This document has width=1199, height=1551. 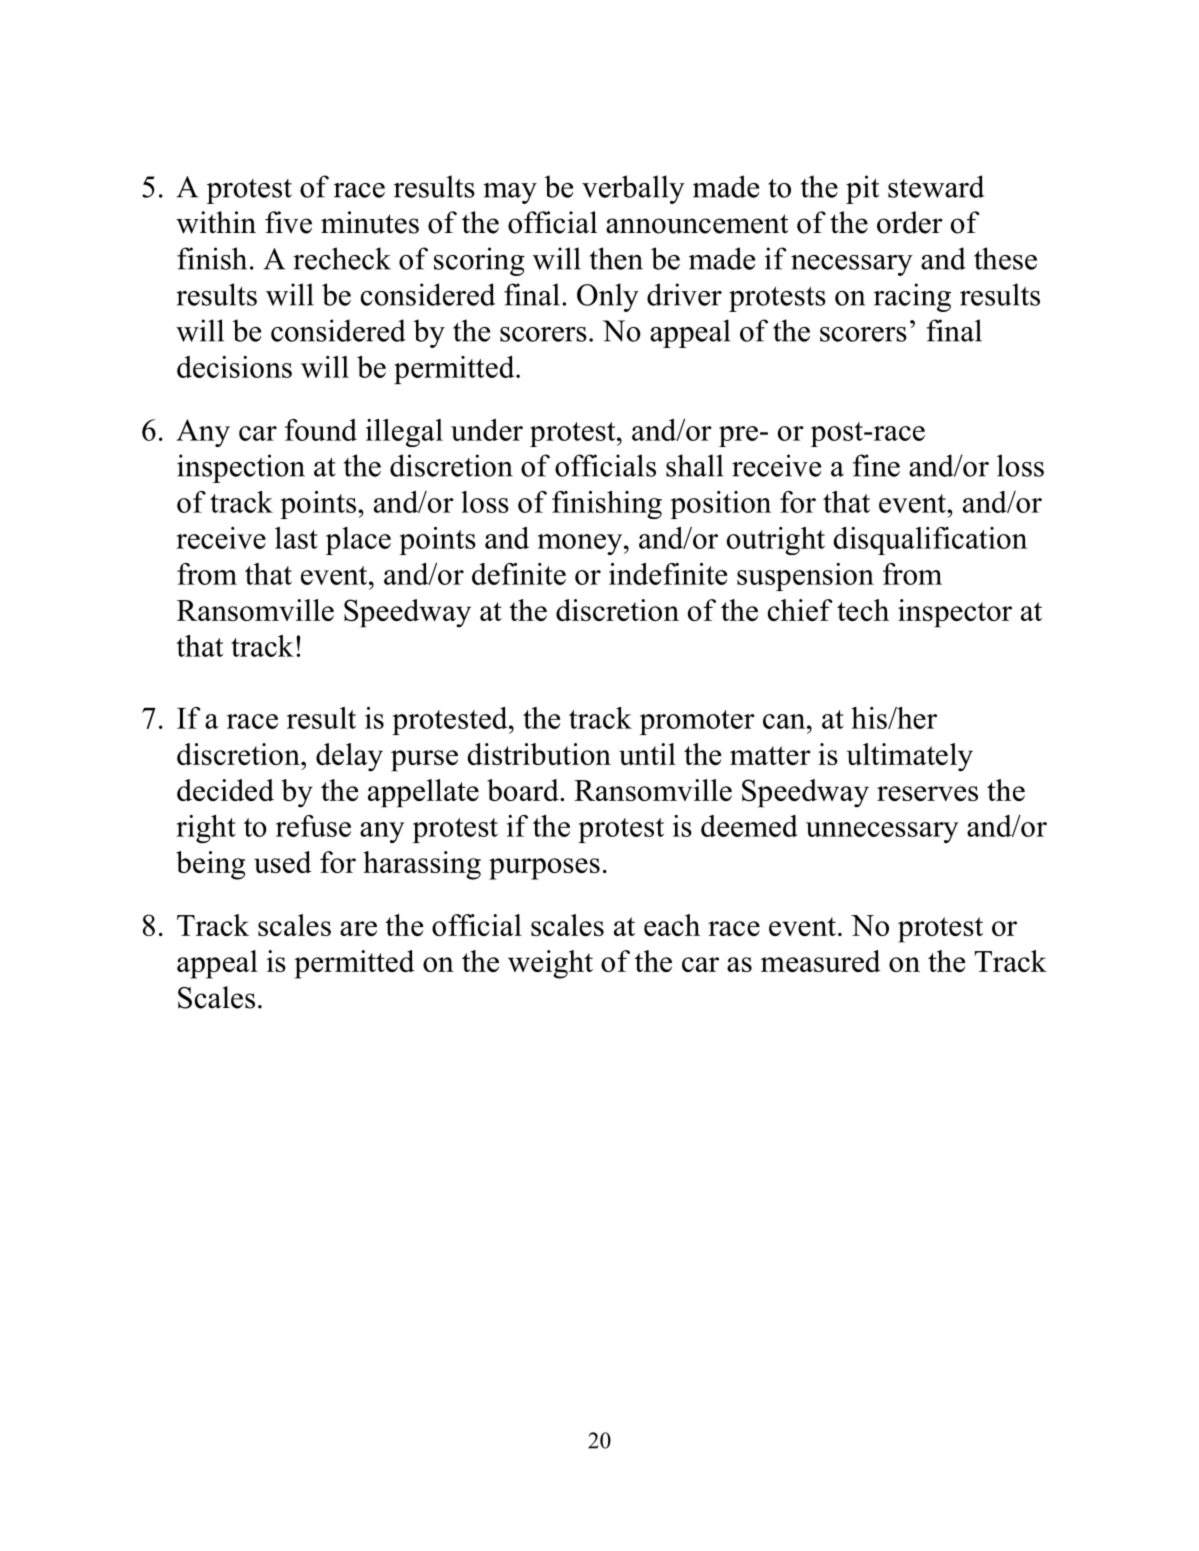 What do you see at coordinates (672, 925) in the document?
I see `each` at bounding box center [672, 925].
